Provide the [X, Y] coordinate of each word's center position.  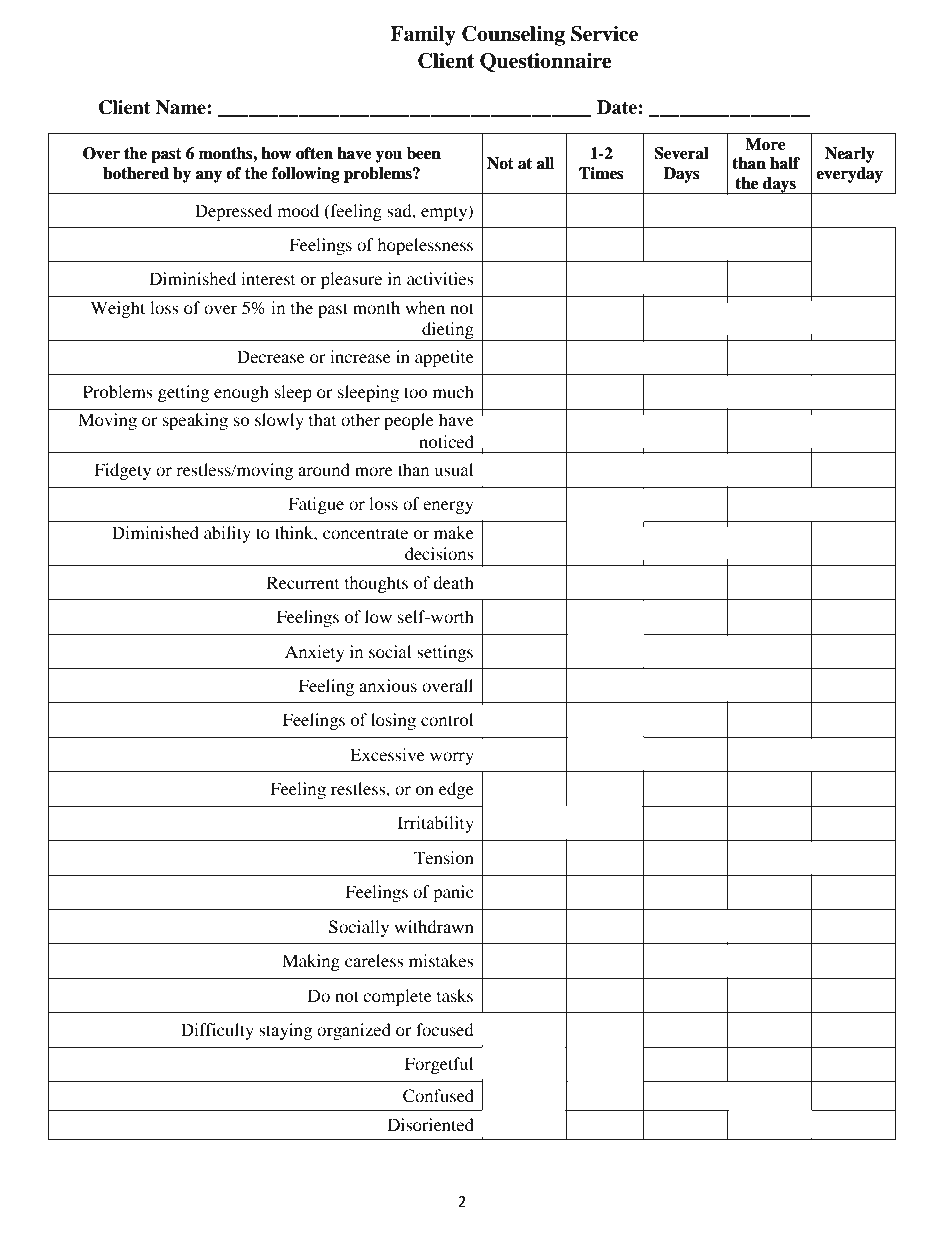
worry [452, 758]
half [785, 163]
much [453, 391]
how [276, 153]
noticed [446, 441]
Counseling [513, 36]
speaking [195, 421]
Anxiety [315, 653]
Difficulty [217, 1031]
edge [456, 790]
